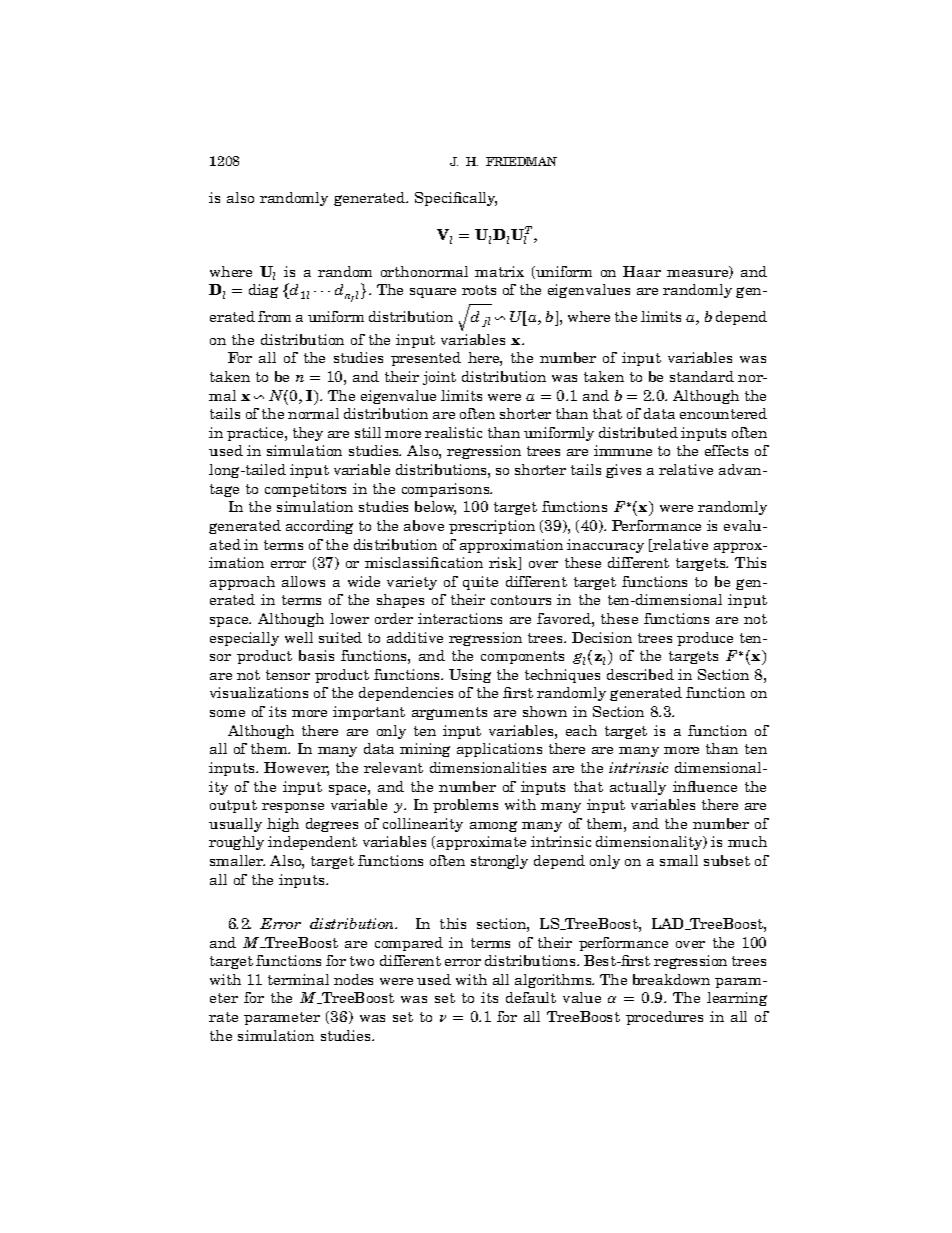  I want to click on Haar, so click(642, 271).
